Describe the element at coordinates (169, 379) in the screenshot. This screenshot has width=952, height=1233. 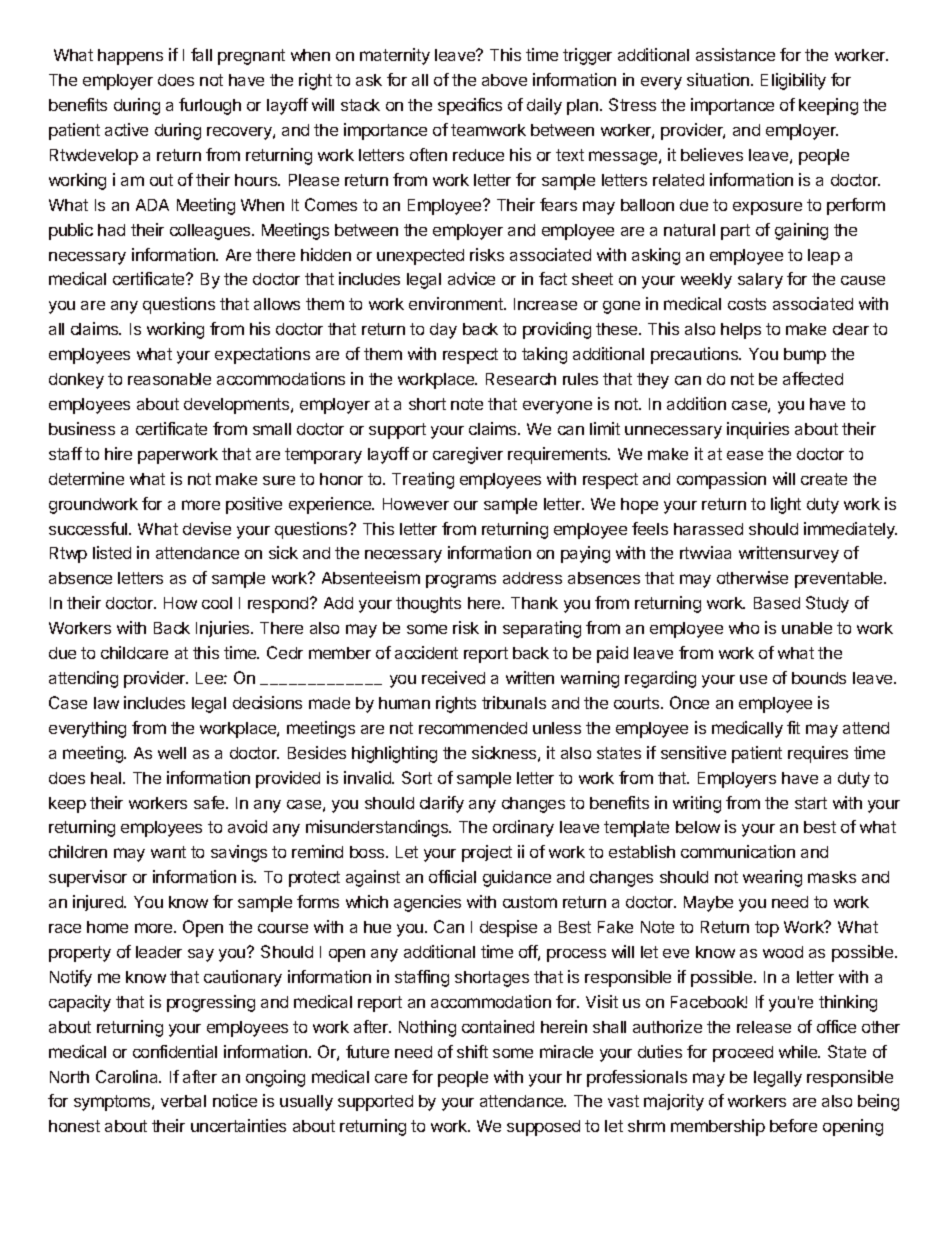
I see `reasonable` at that location.
